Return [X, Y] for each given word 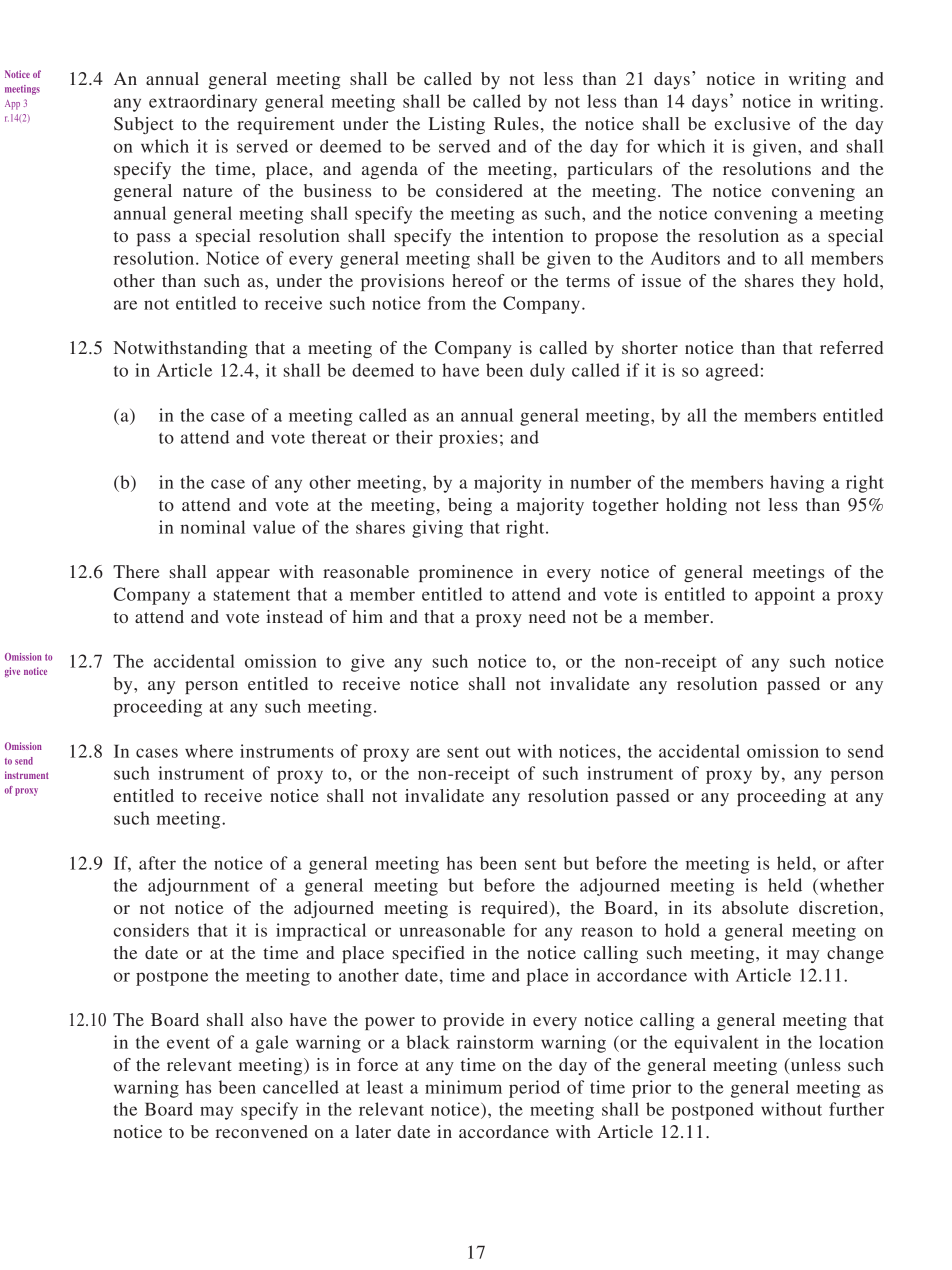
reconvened [262, 1131]
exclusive [752, 123]
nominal [213, 527]
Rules [516, 123]
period [534, 1089]
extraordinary [203, 103]
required [516, 909]
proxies [468, 439]
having [797, 484]
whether [850, 885]
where [209, 751]
